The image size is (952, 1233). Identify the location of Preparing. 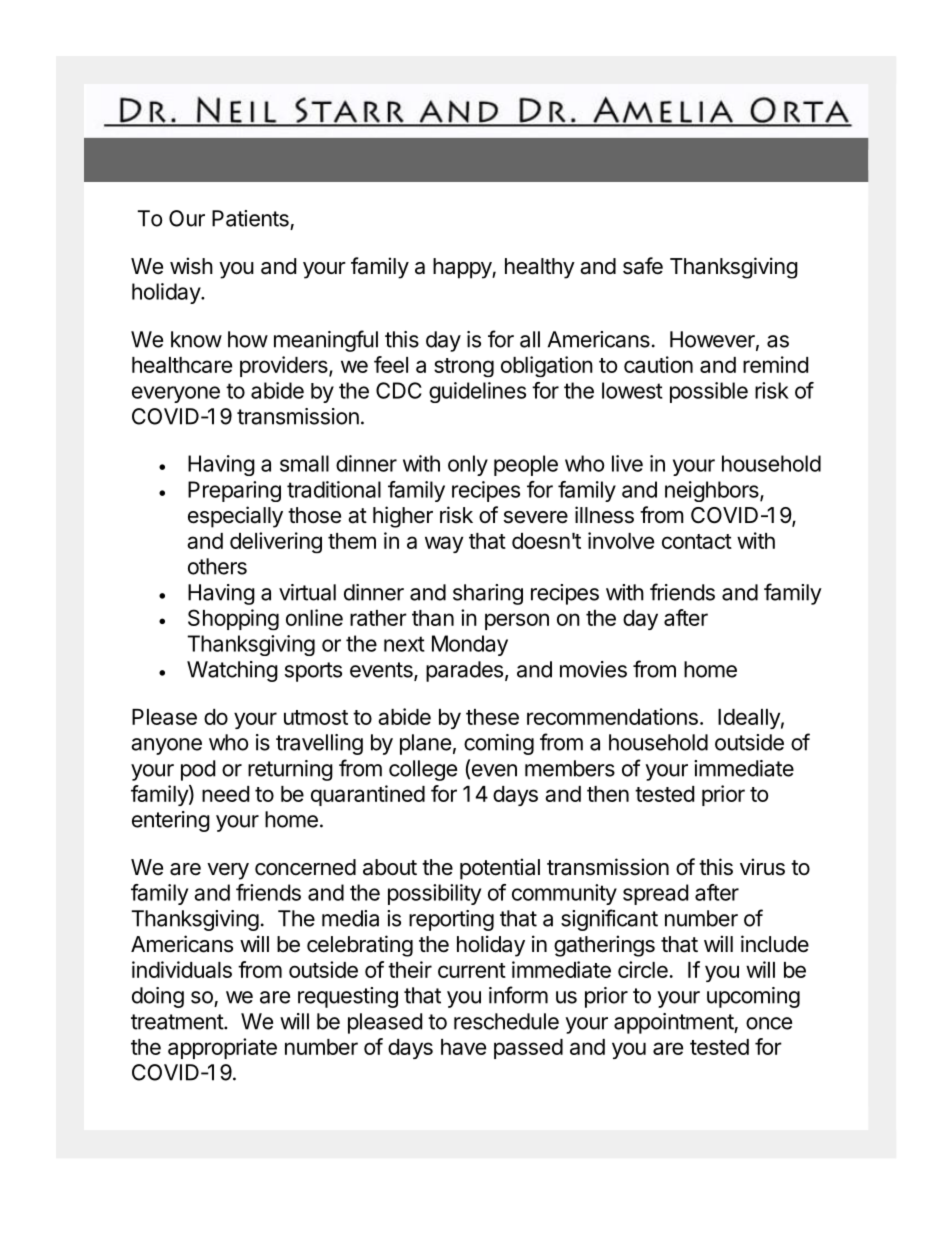
(234, 491).
